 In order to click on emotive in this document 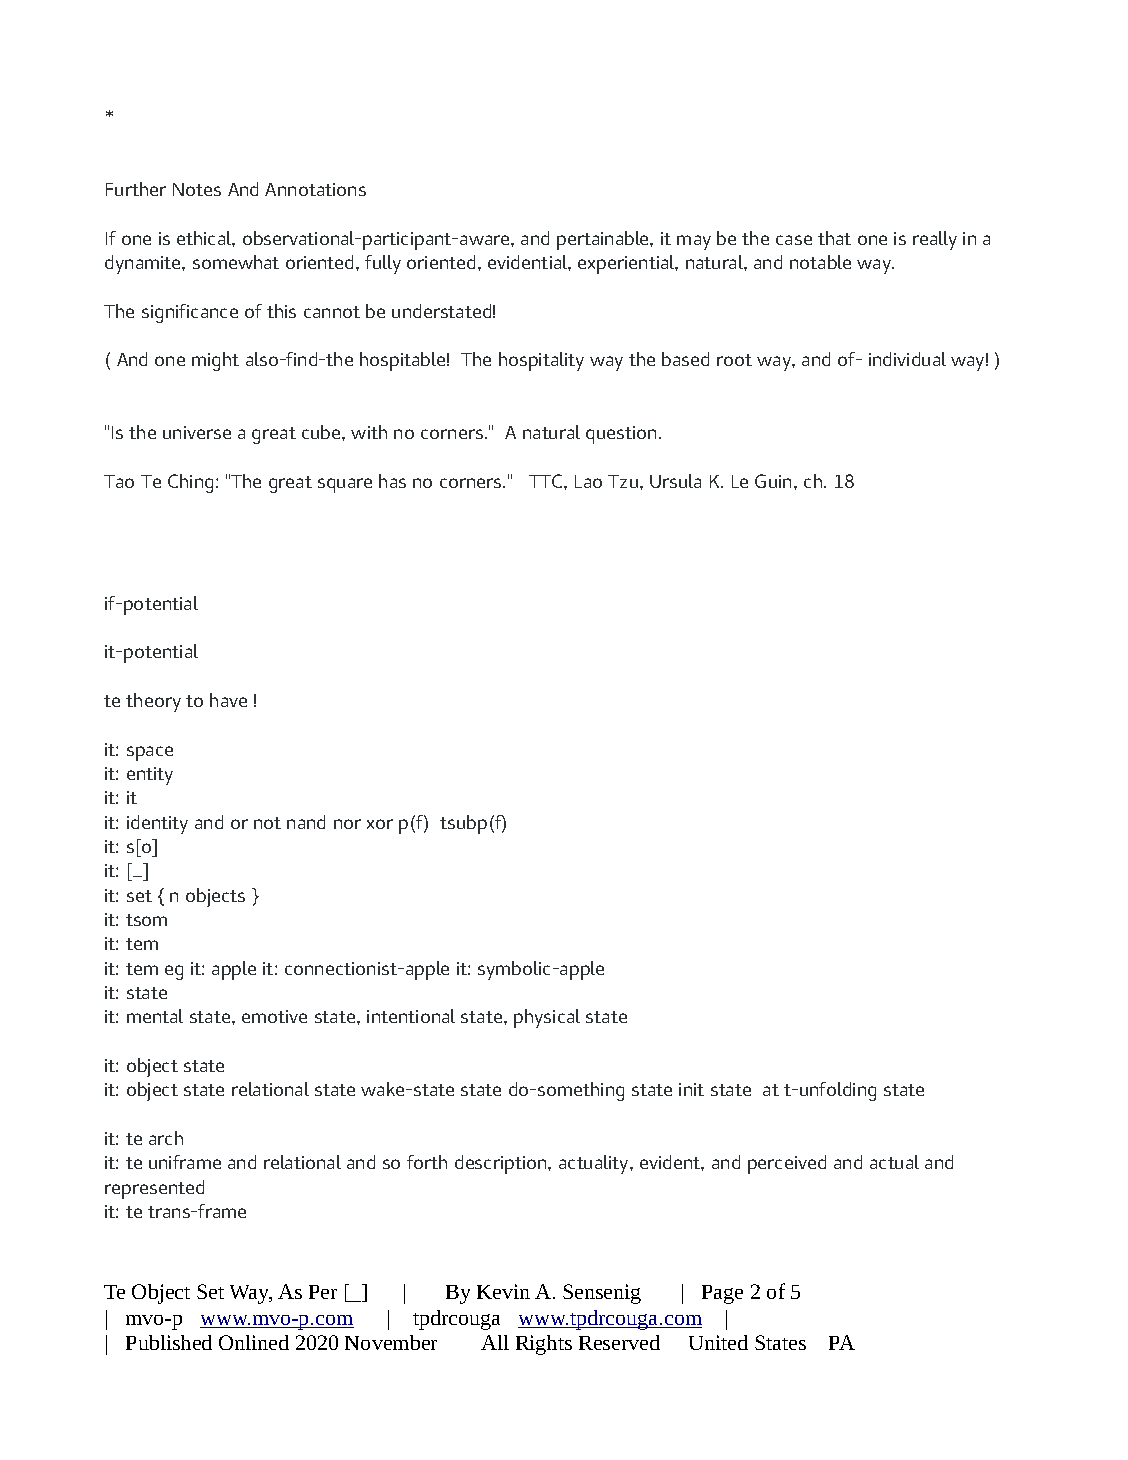, I will do `click(274, 1016)`.
